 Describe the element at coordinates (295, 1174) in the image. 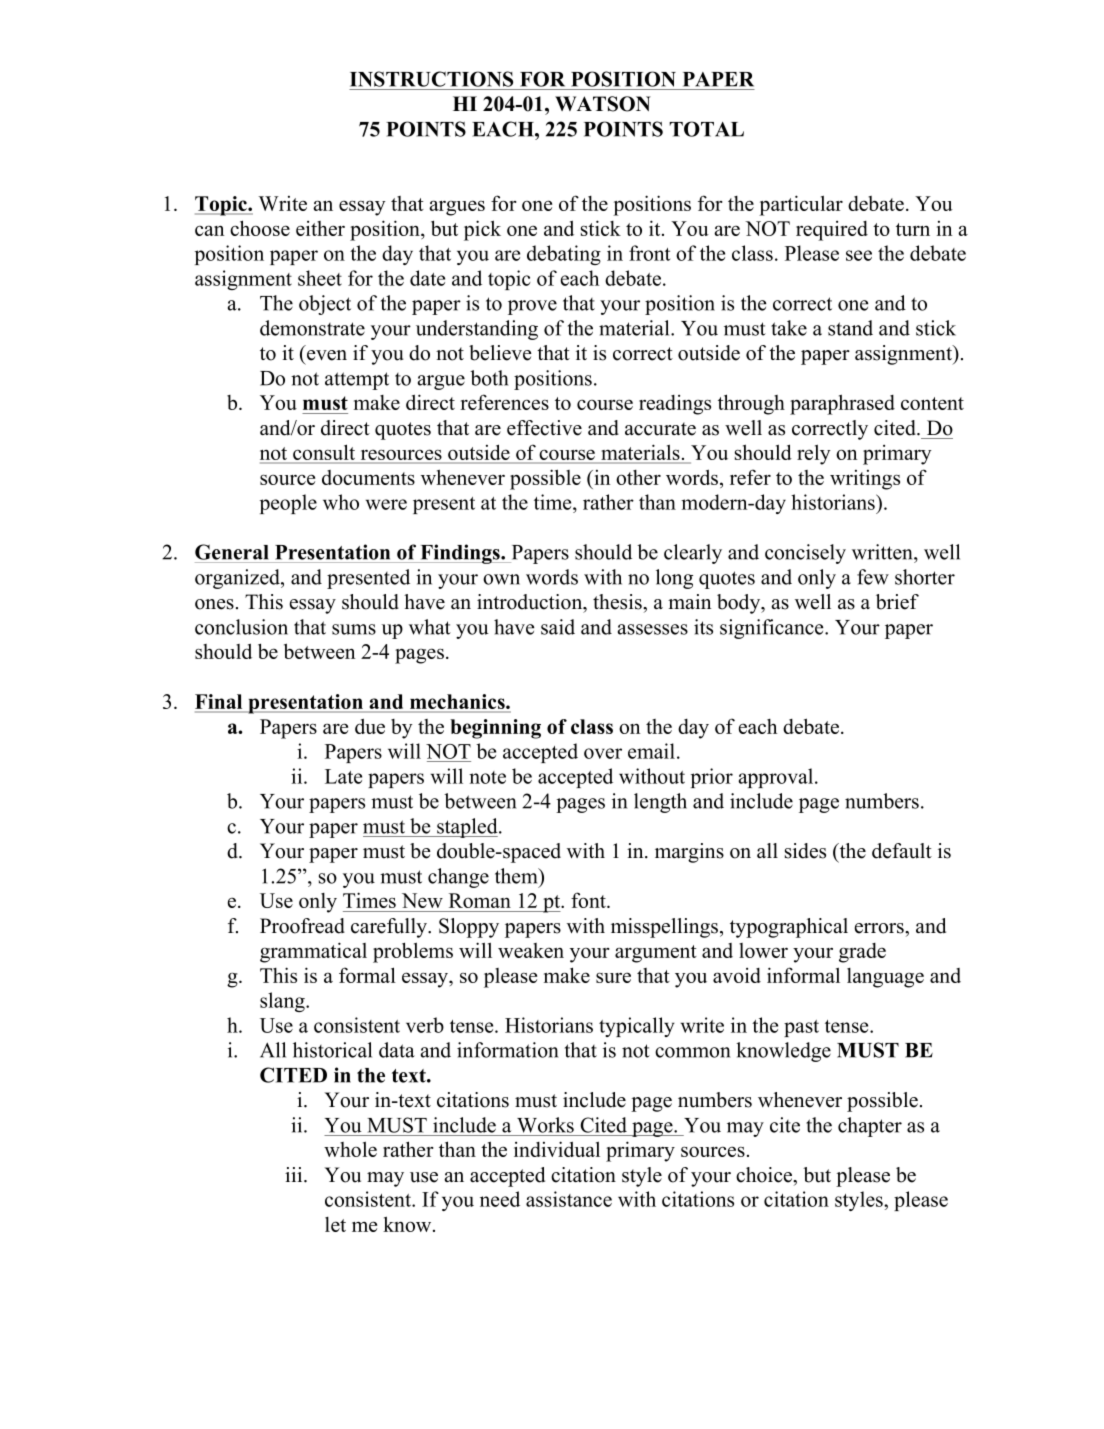

I see `iii` at that location.
